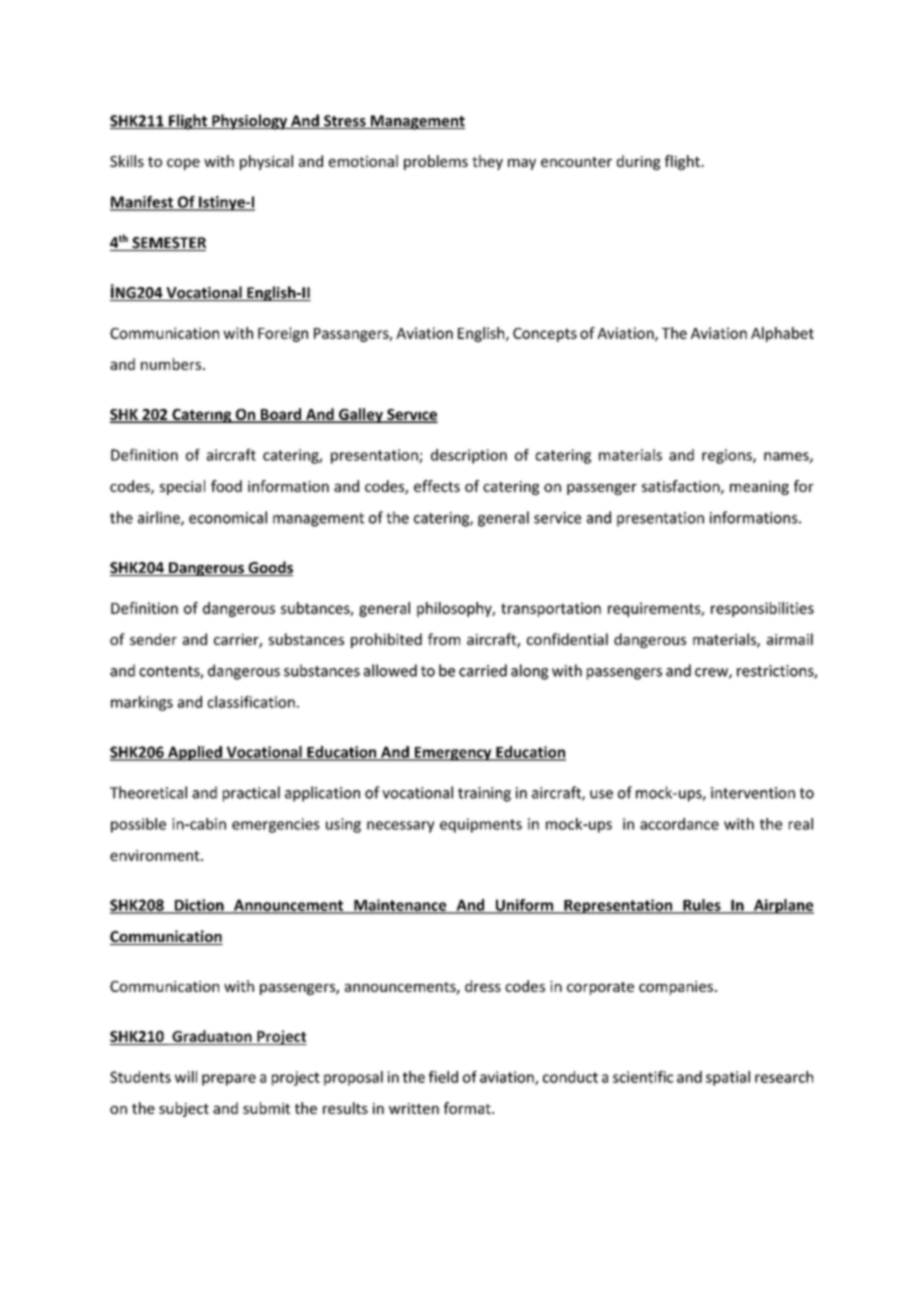  I want to click on sender, so click(153, 639).
